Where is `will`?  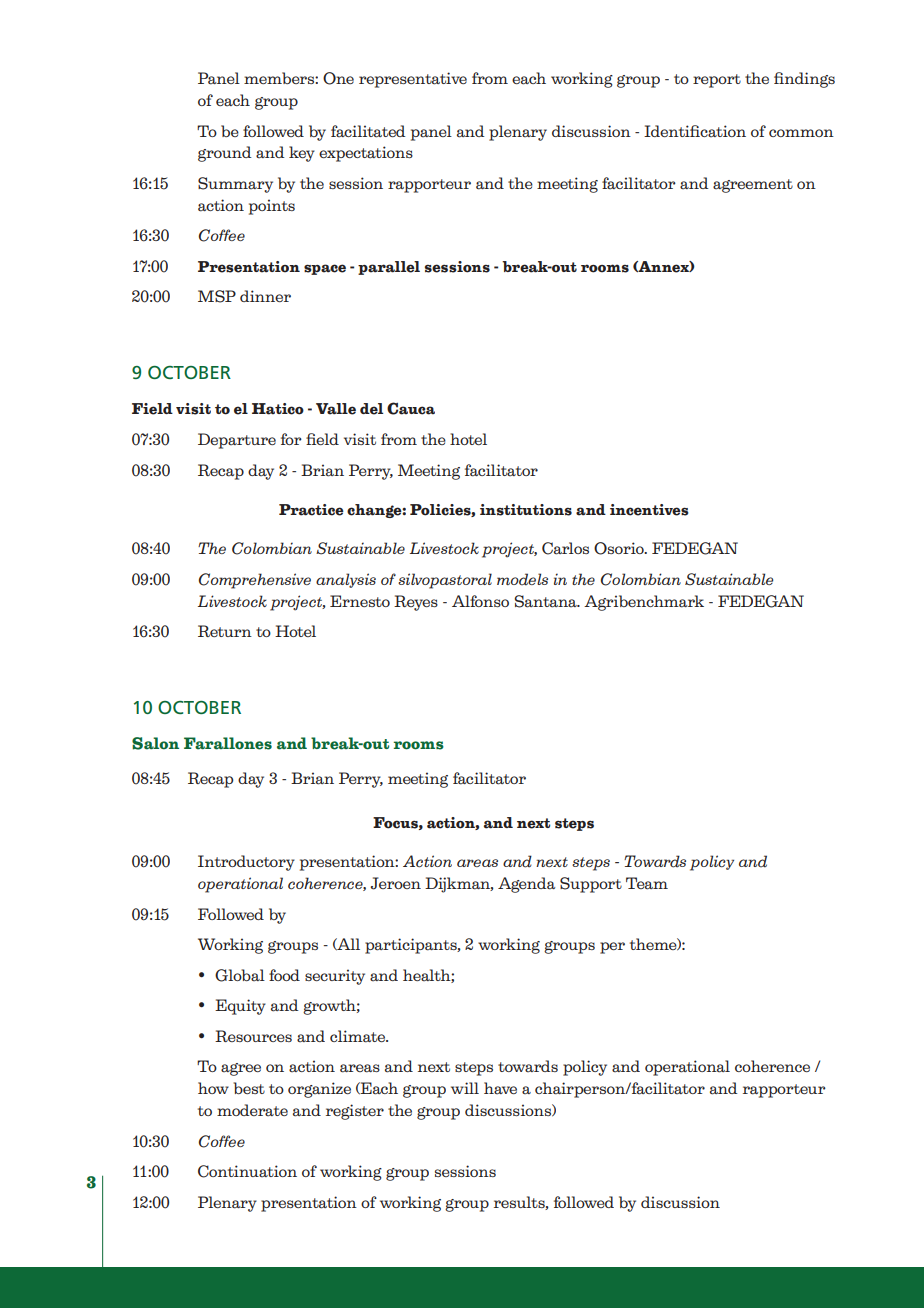
will is located at coordinates (465, 1088).
